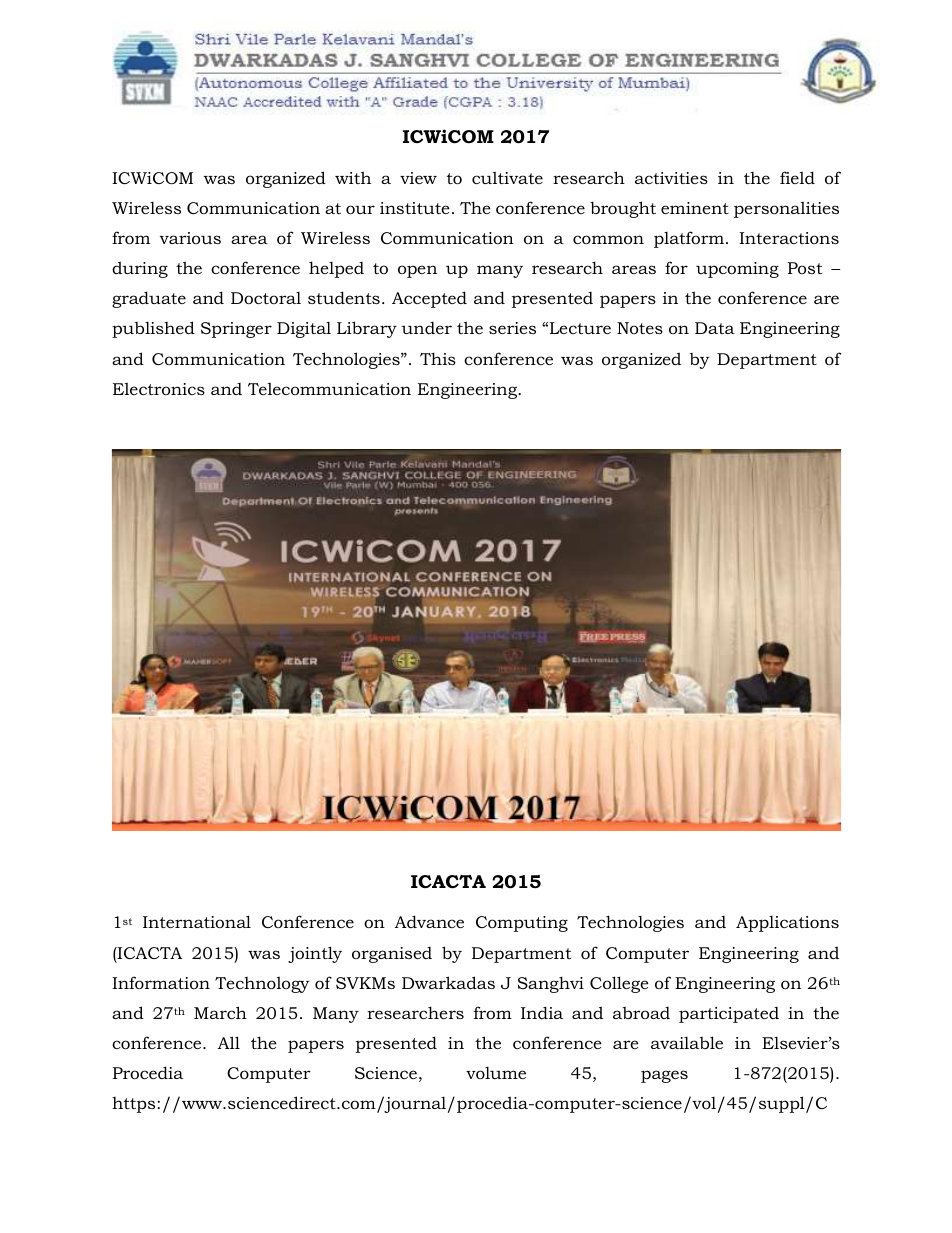  What do you see at coordinates (315, 954) in the image?
I see `jointly` at bounding box center [315, 954].
